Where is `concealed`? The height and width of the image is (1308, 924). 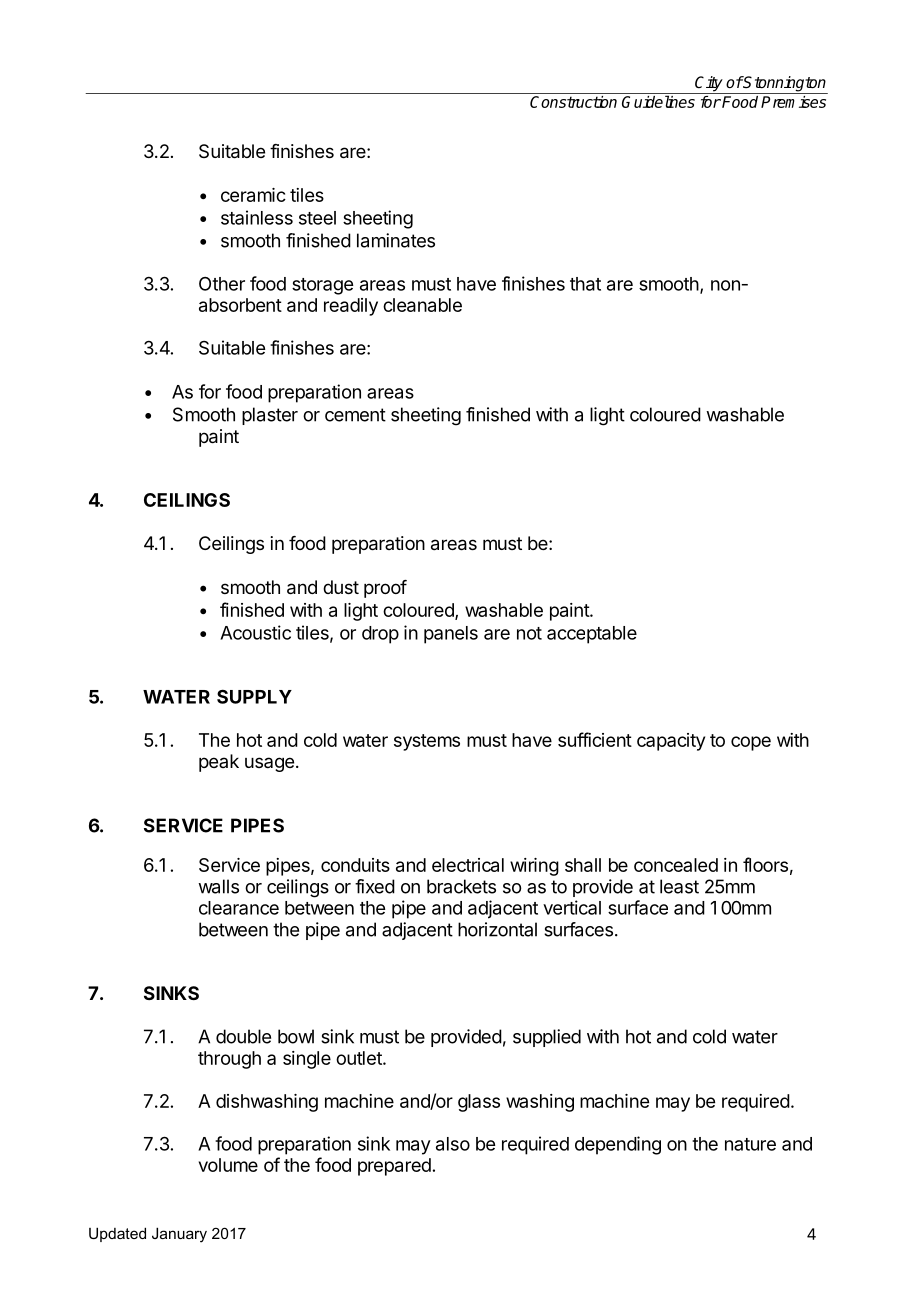
concealed is located at coordinates (676, 865).
